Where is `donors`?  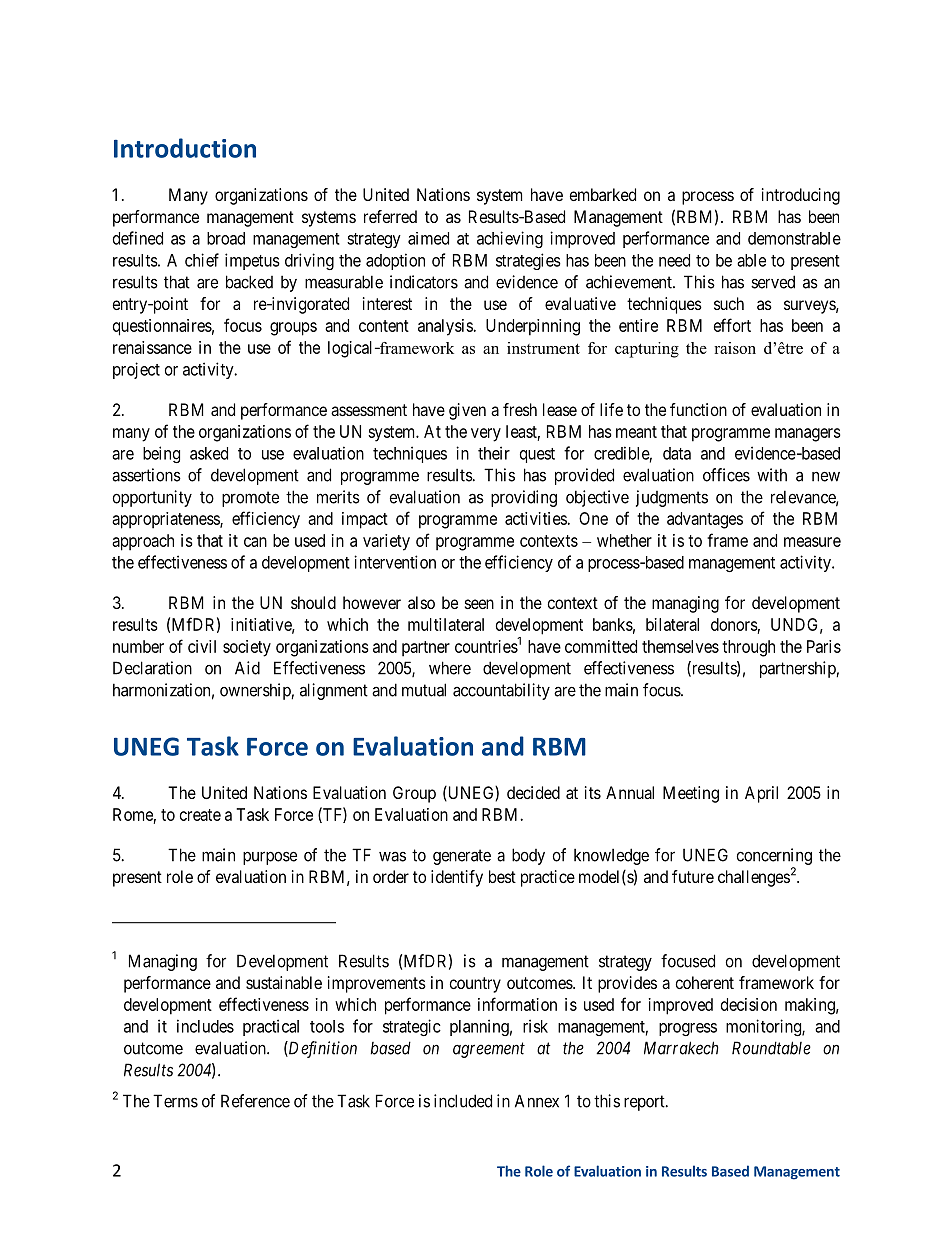
donors is located at coordinates (734, 624).
